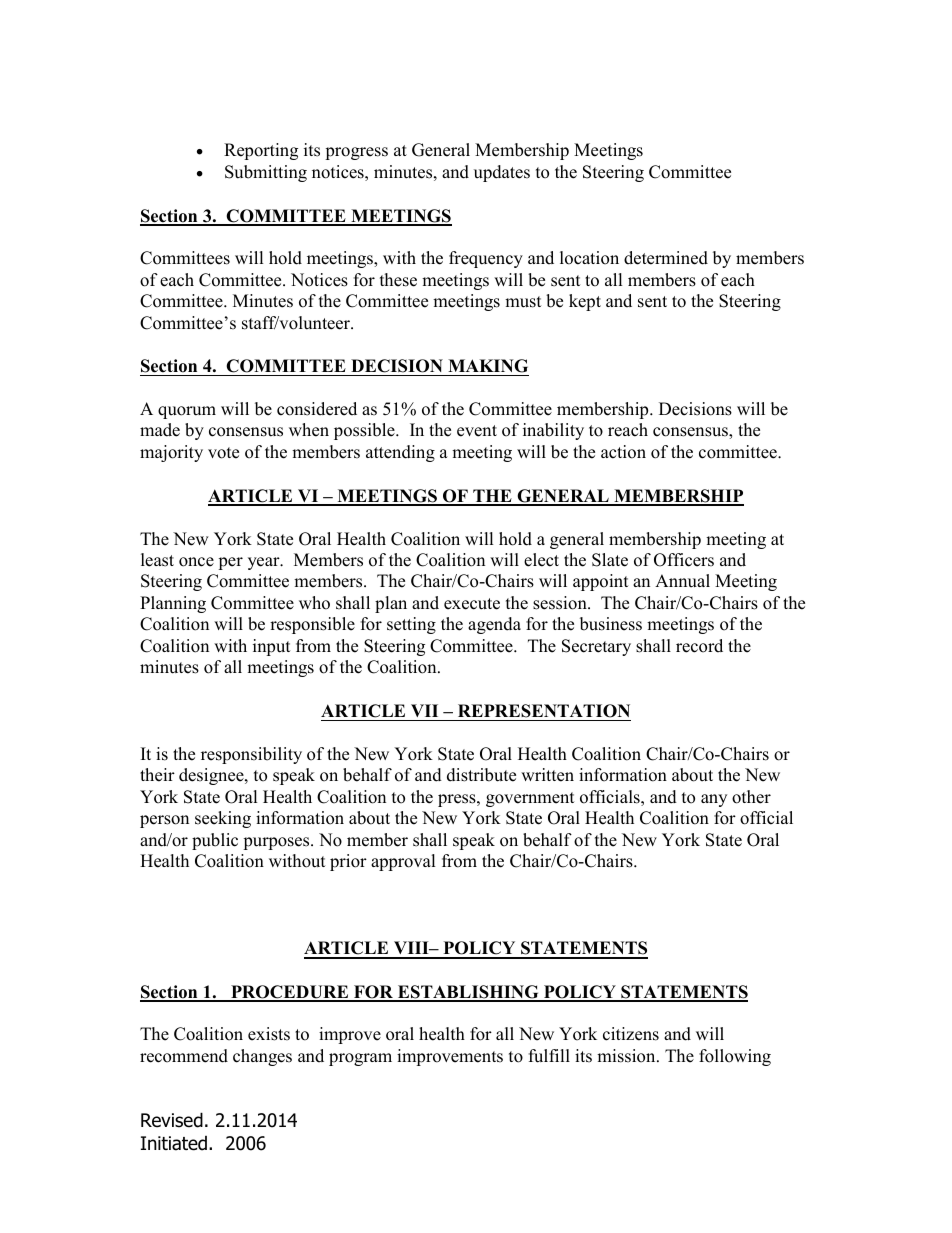 This screenshot has width=952, height=1233. What do you see at coordinates (666, 258) in the screenshot?
I see `determined` at bounding box center [666, 258].
